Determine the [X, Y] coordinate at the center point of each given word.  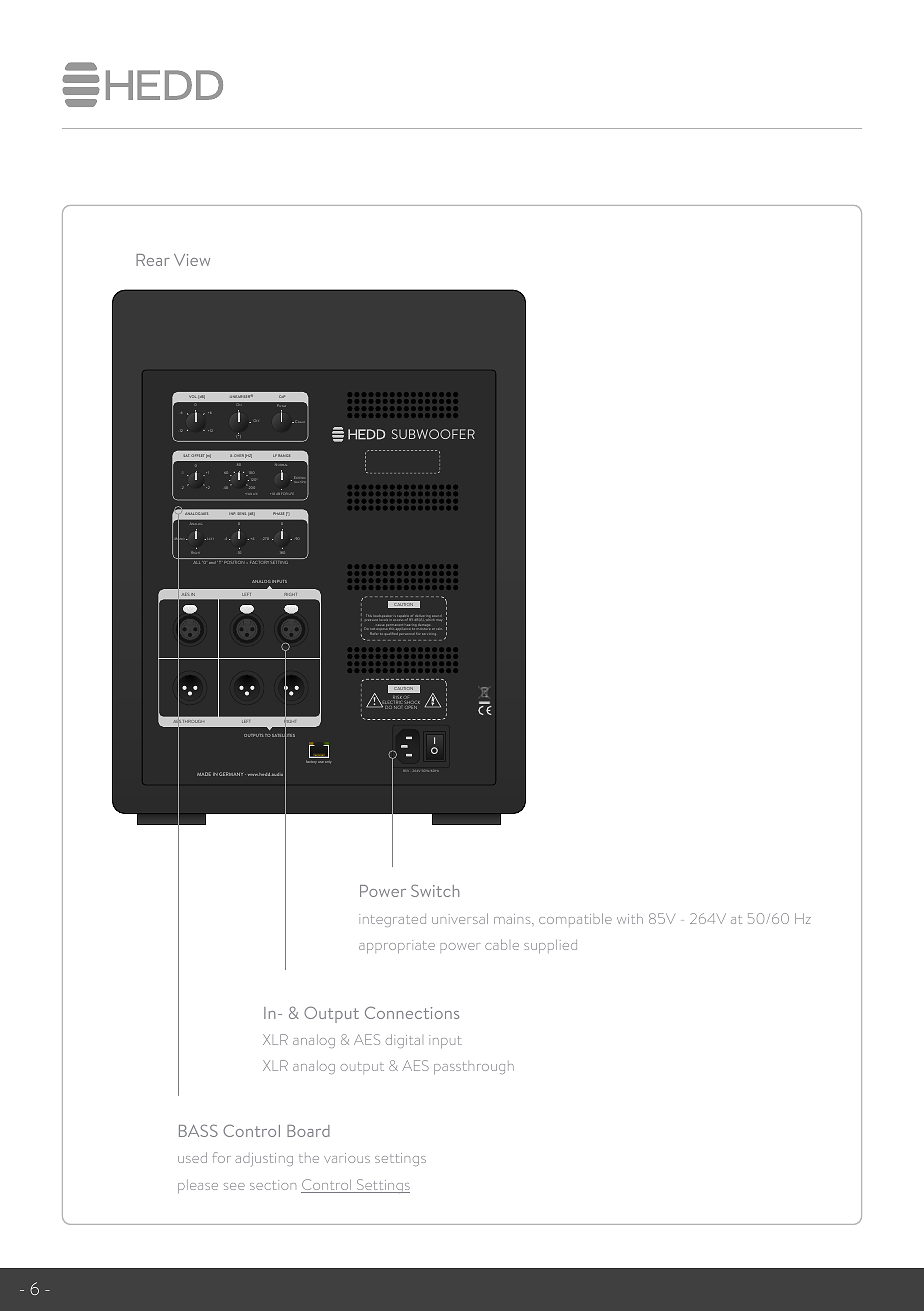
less [296, 480]
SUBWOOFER [433, 434]
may [439, 620]
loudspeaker [383, 617]
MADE [204, 774]
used [192, 1157]
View [192, 260]
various [347, 1158]
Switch [435, 890]
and [213, 562]
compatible [575, 920]
